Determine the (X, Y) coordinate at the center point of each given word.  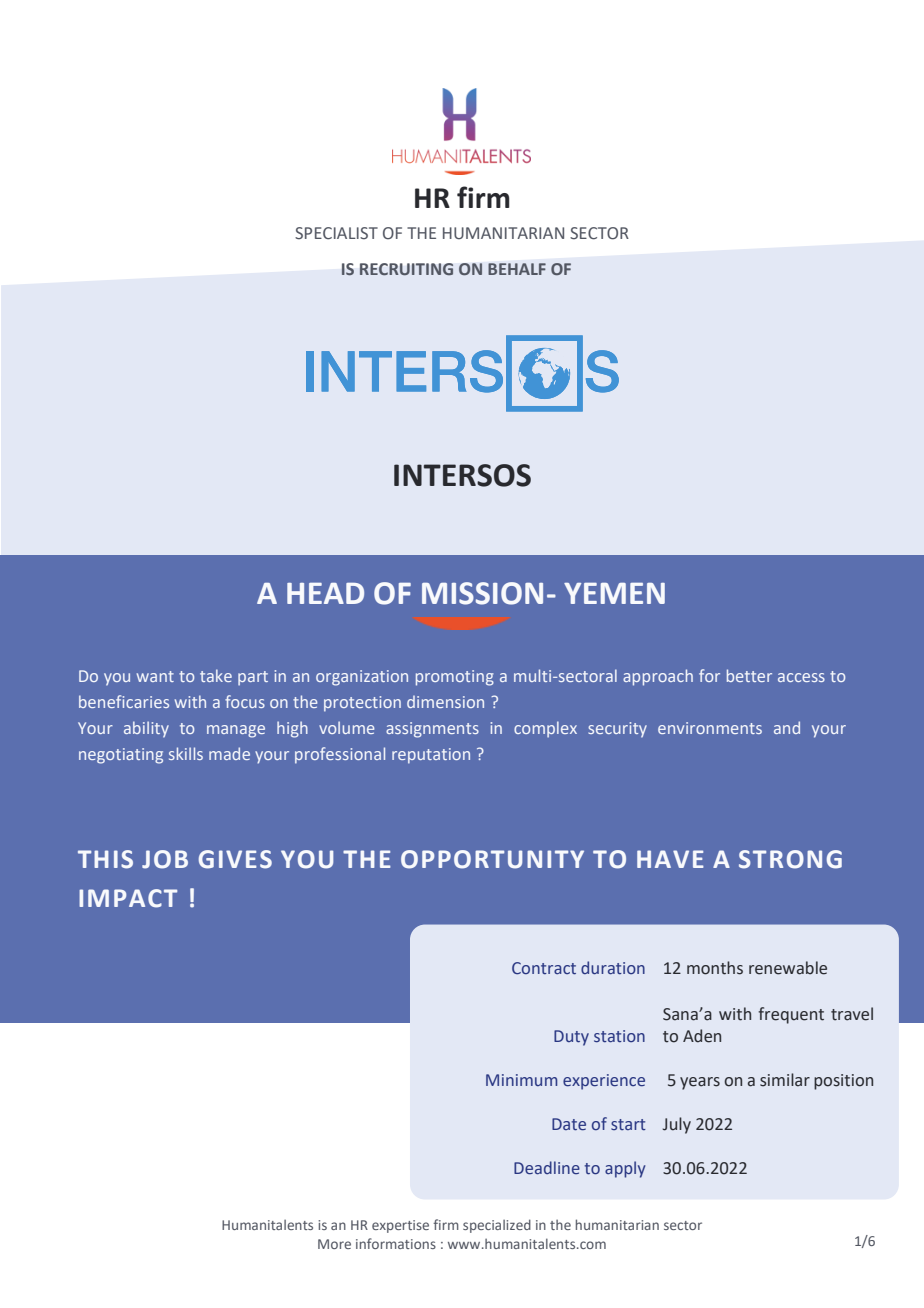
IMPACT (128, 898)
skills (186, 753)
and (787, 727)
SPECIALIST (336, 233)
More (334, 1244)
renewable (788, 968)
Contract (544, 968)
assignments (432, 730)
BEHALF (517, 269)
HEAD (325, 593)
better (749, 675)
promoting (455, 678)
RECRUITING (406, 269)
